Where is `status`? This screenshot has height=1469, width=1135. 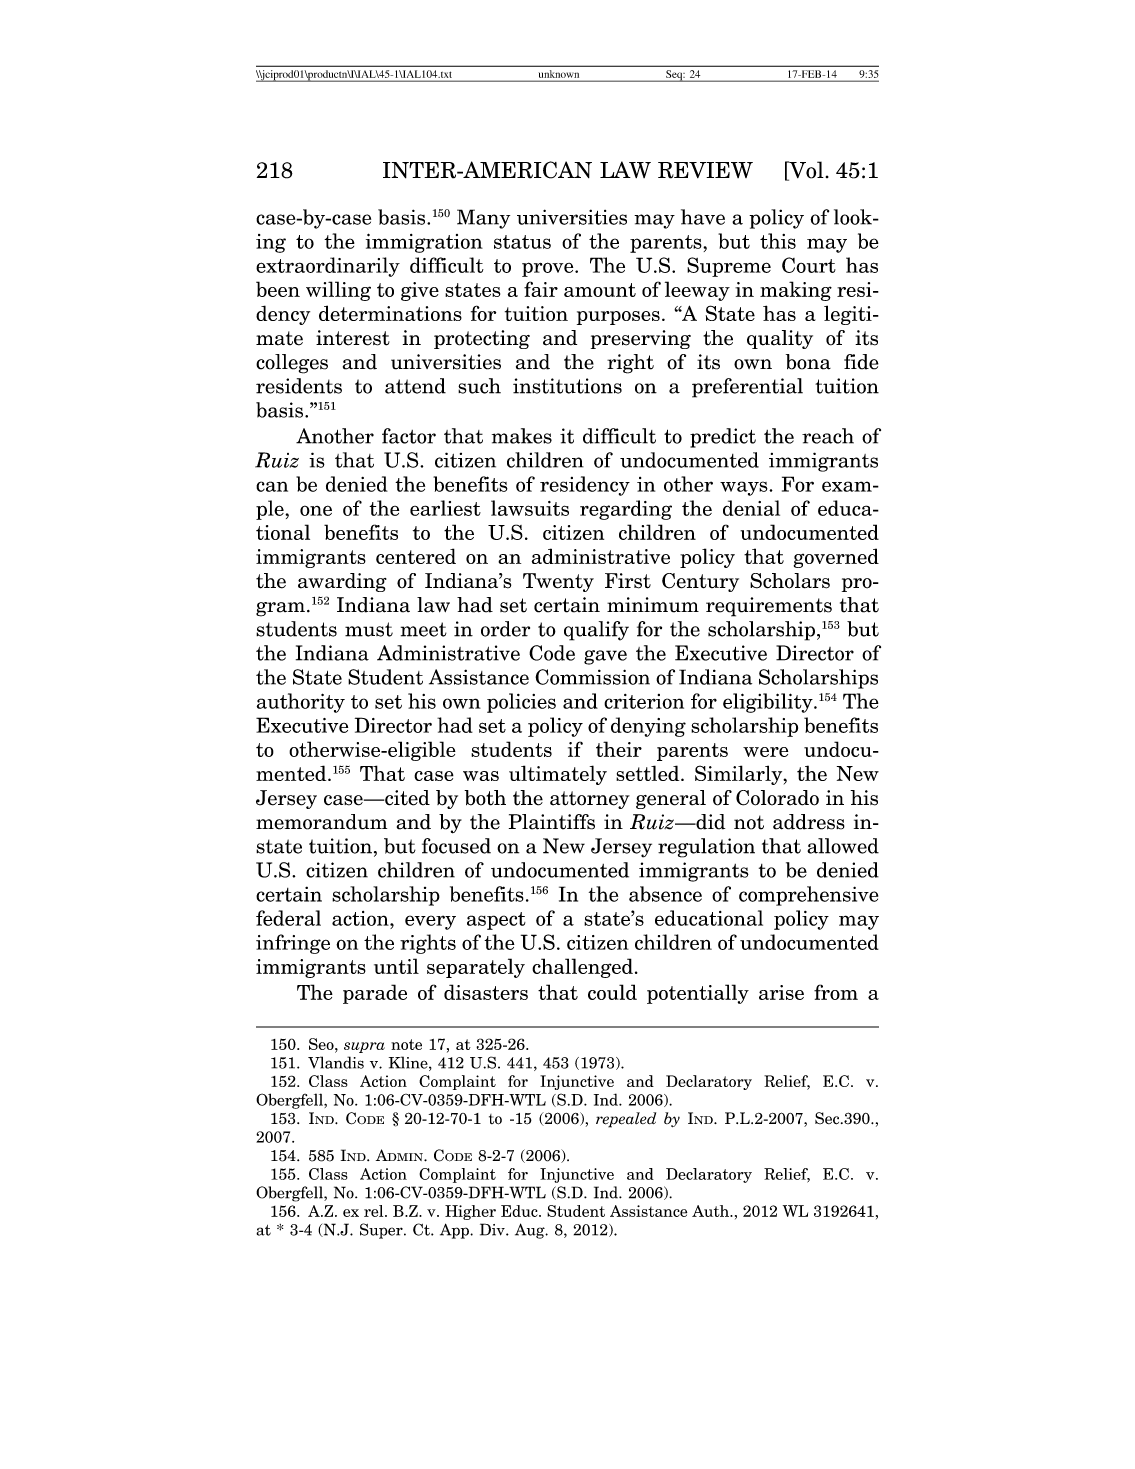 status is located at coordinates (522, 242).
